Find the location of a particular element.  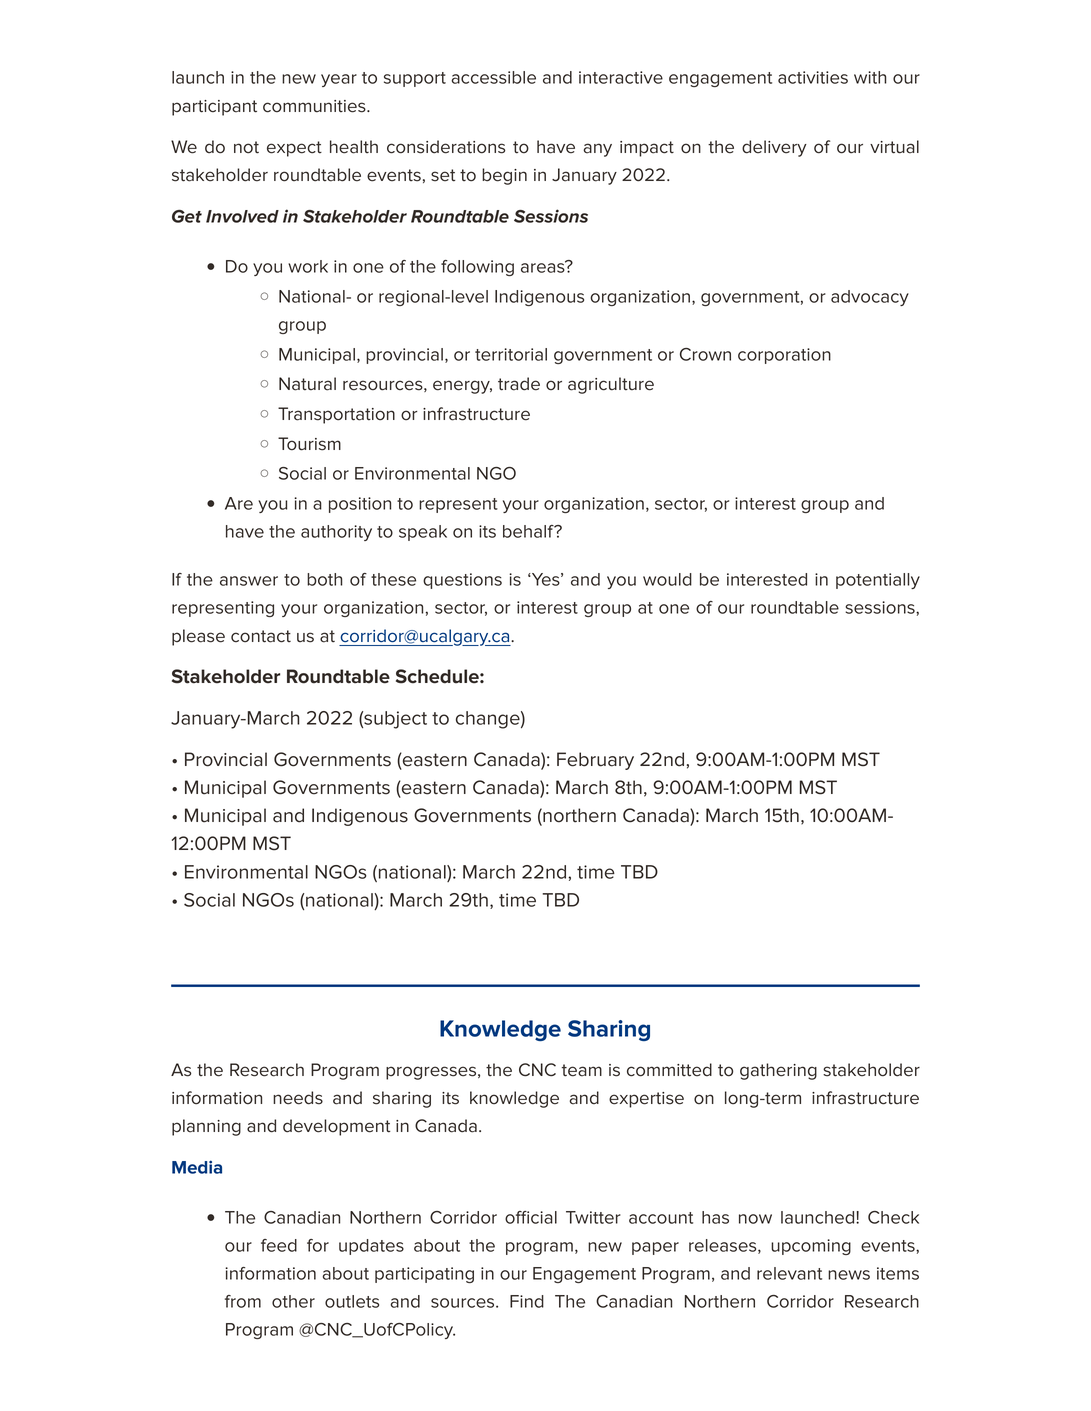

feed is located at coordinates (279, 1245).
